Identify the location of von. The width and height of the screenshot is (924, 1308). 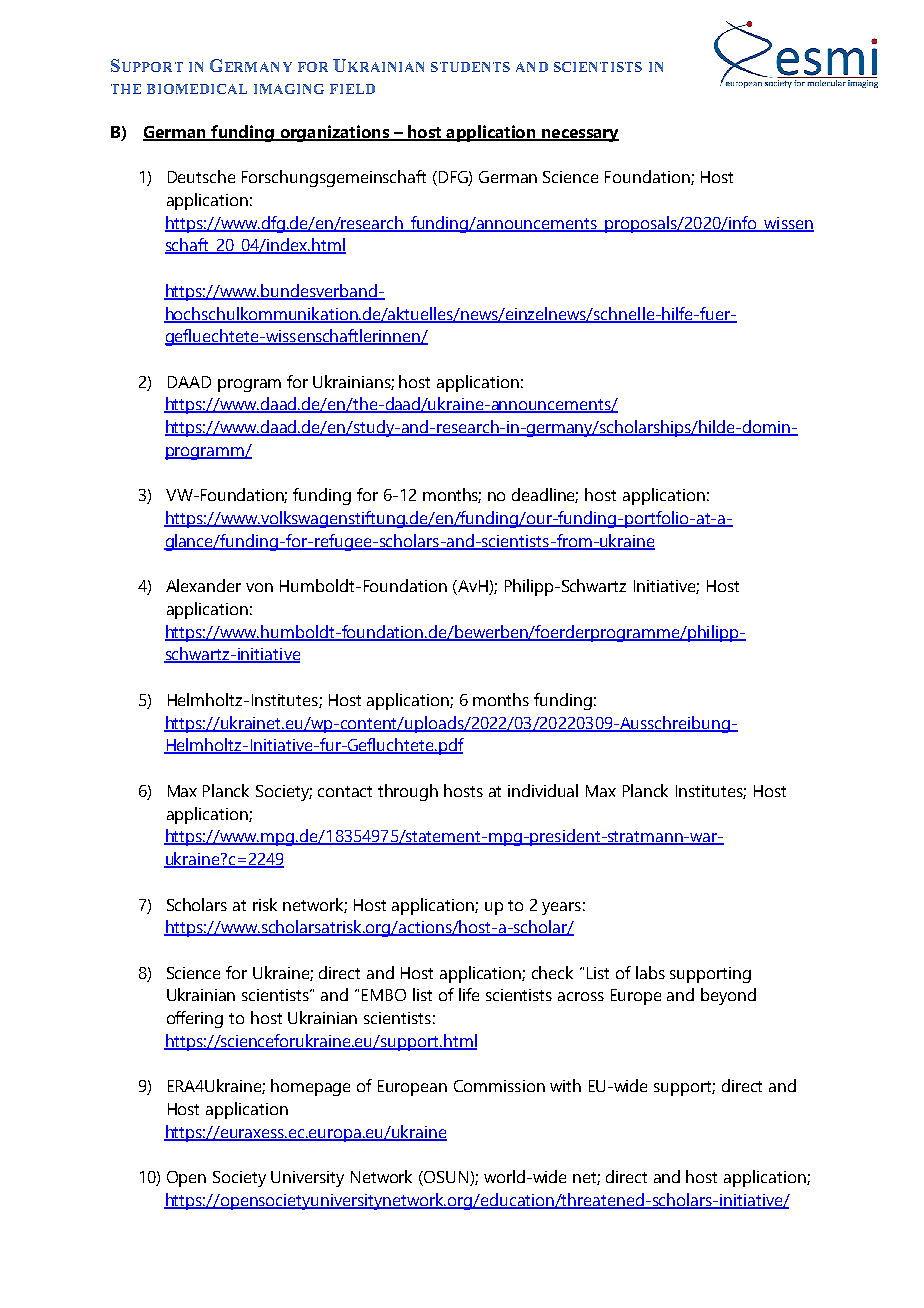
(259, 587).
